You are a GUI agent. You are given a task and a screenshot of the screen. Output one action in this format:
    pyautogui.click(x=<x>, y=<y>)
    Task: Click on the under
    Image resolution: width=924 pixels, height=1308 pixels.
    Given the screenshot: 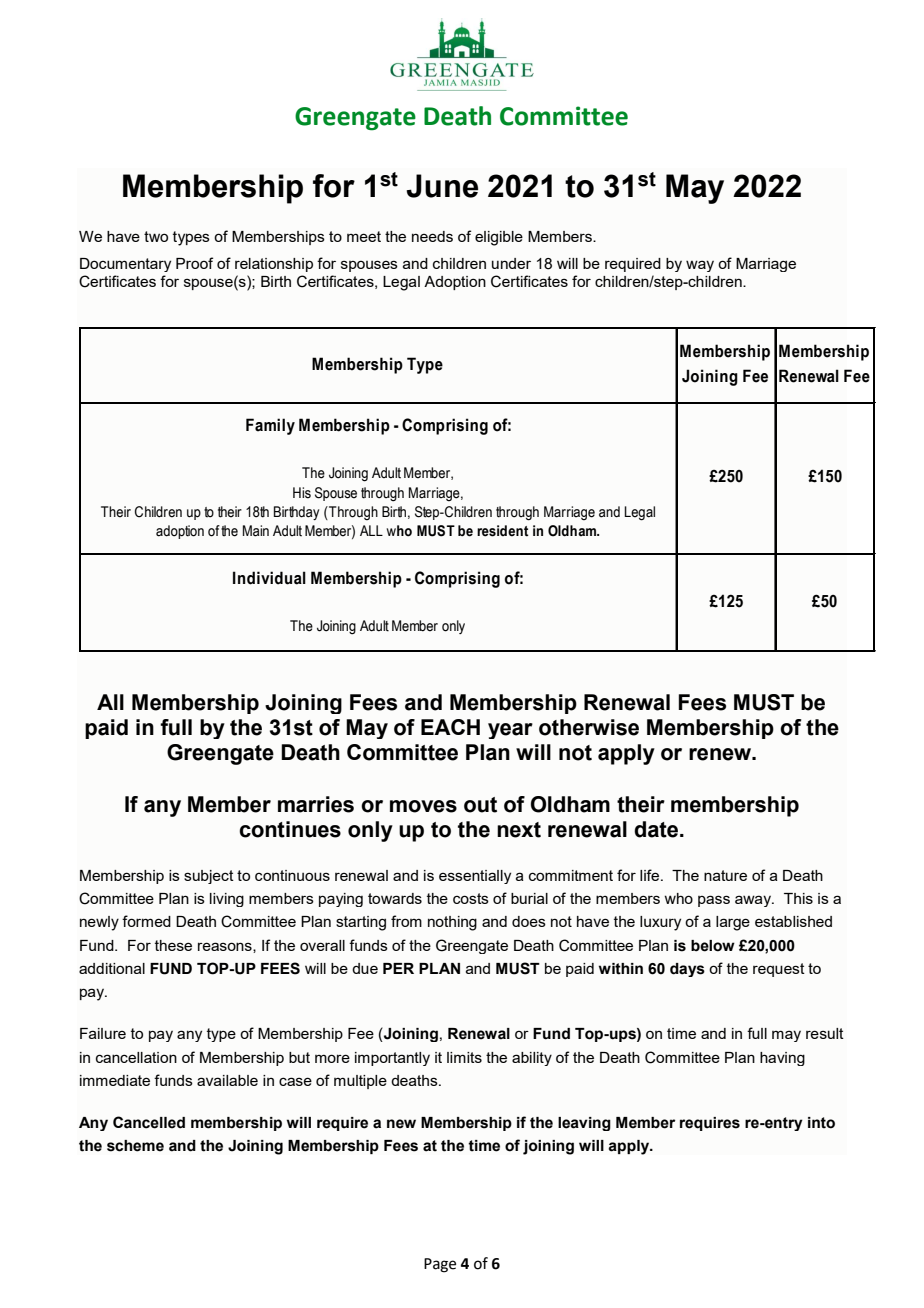 What is the action you would take?
    pyautogui.click(x=511, y=263)
